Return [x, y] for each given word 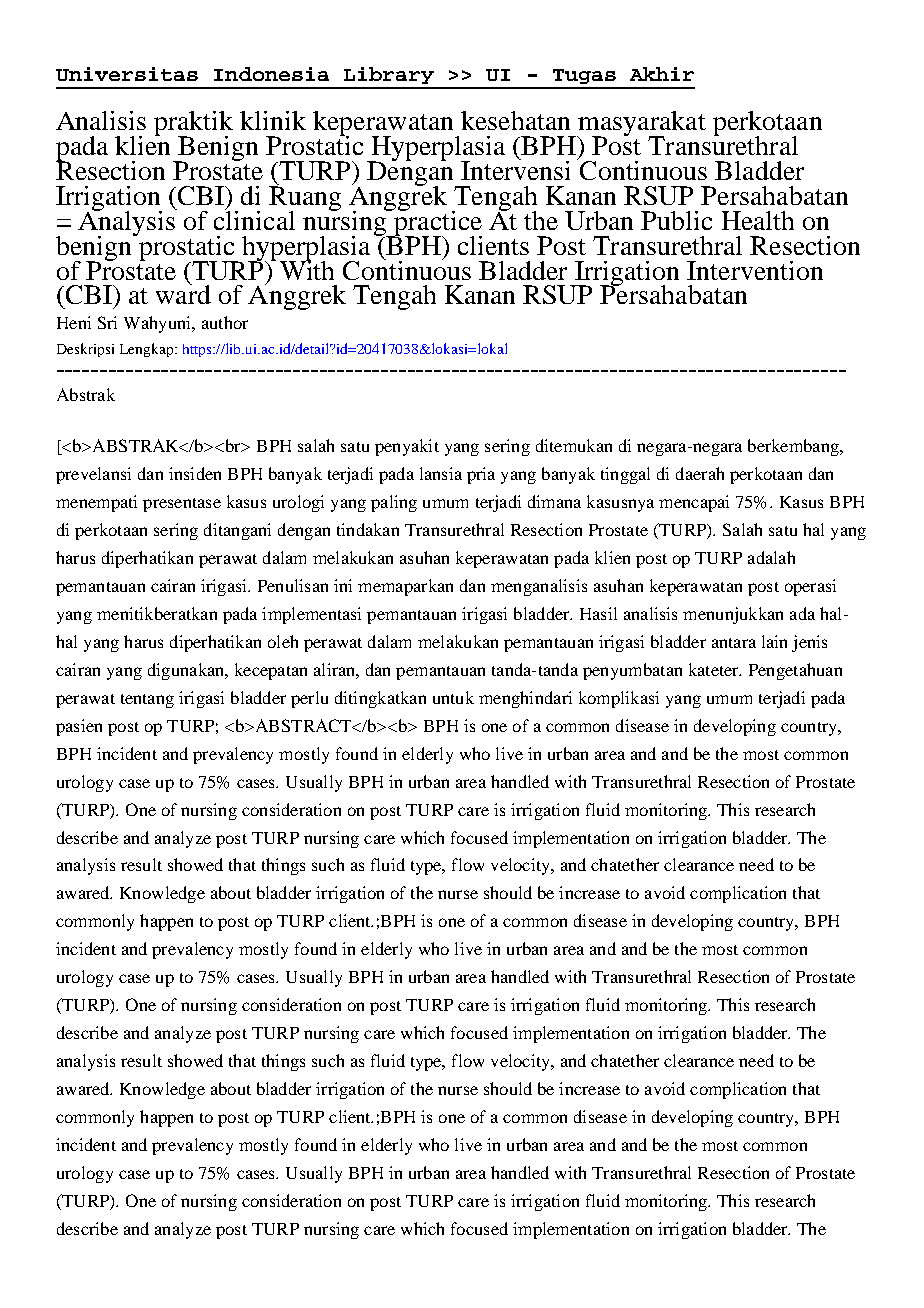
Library [389, 75]
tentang [147, 701]
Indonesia [271, 74]
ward [183, 293]
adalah [771, 557]
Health [758, 220]
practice [437, 223]
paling [394, 503]
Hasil [598, 613]
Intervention [755, 270]
